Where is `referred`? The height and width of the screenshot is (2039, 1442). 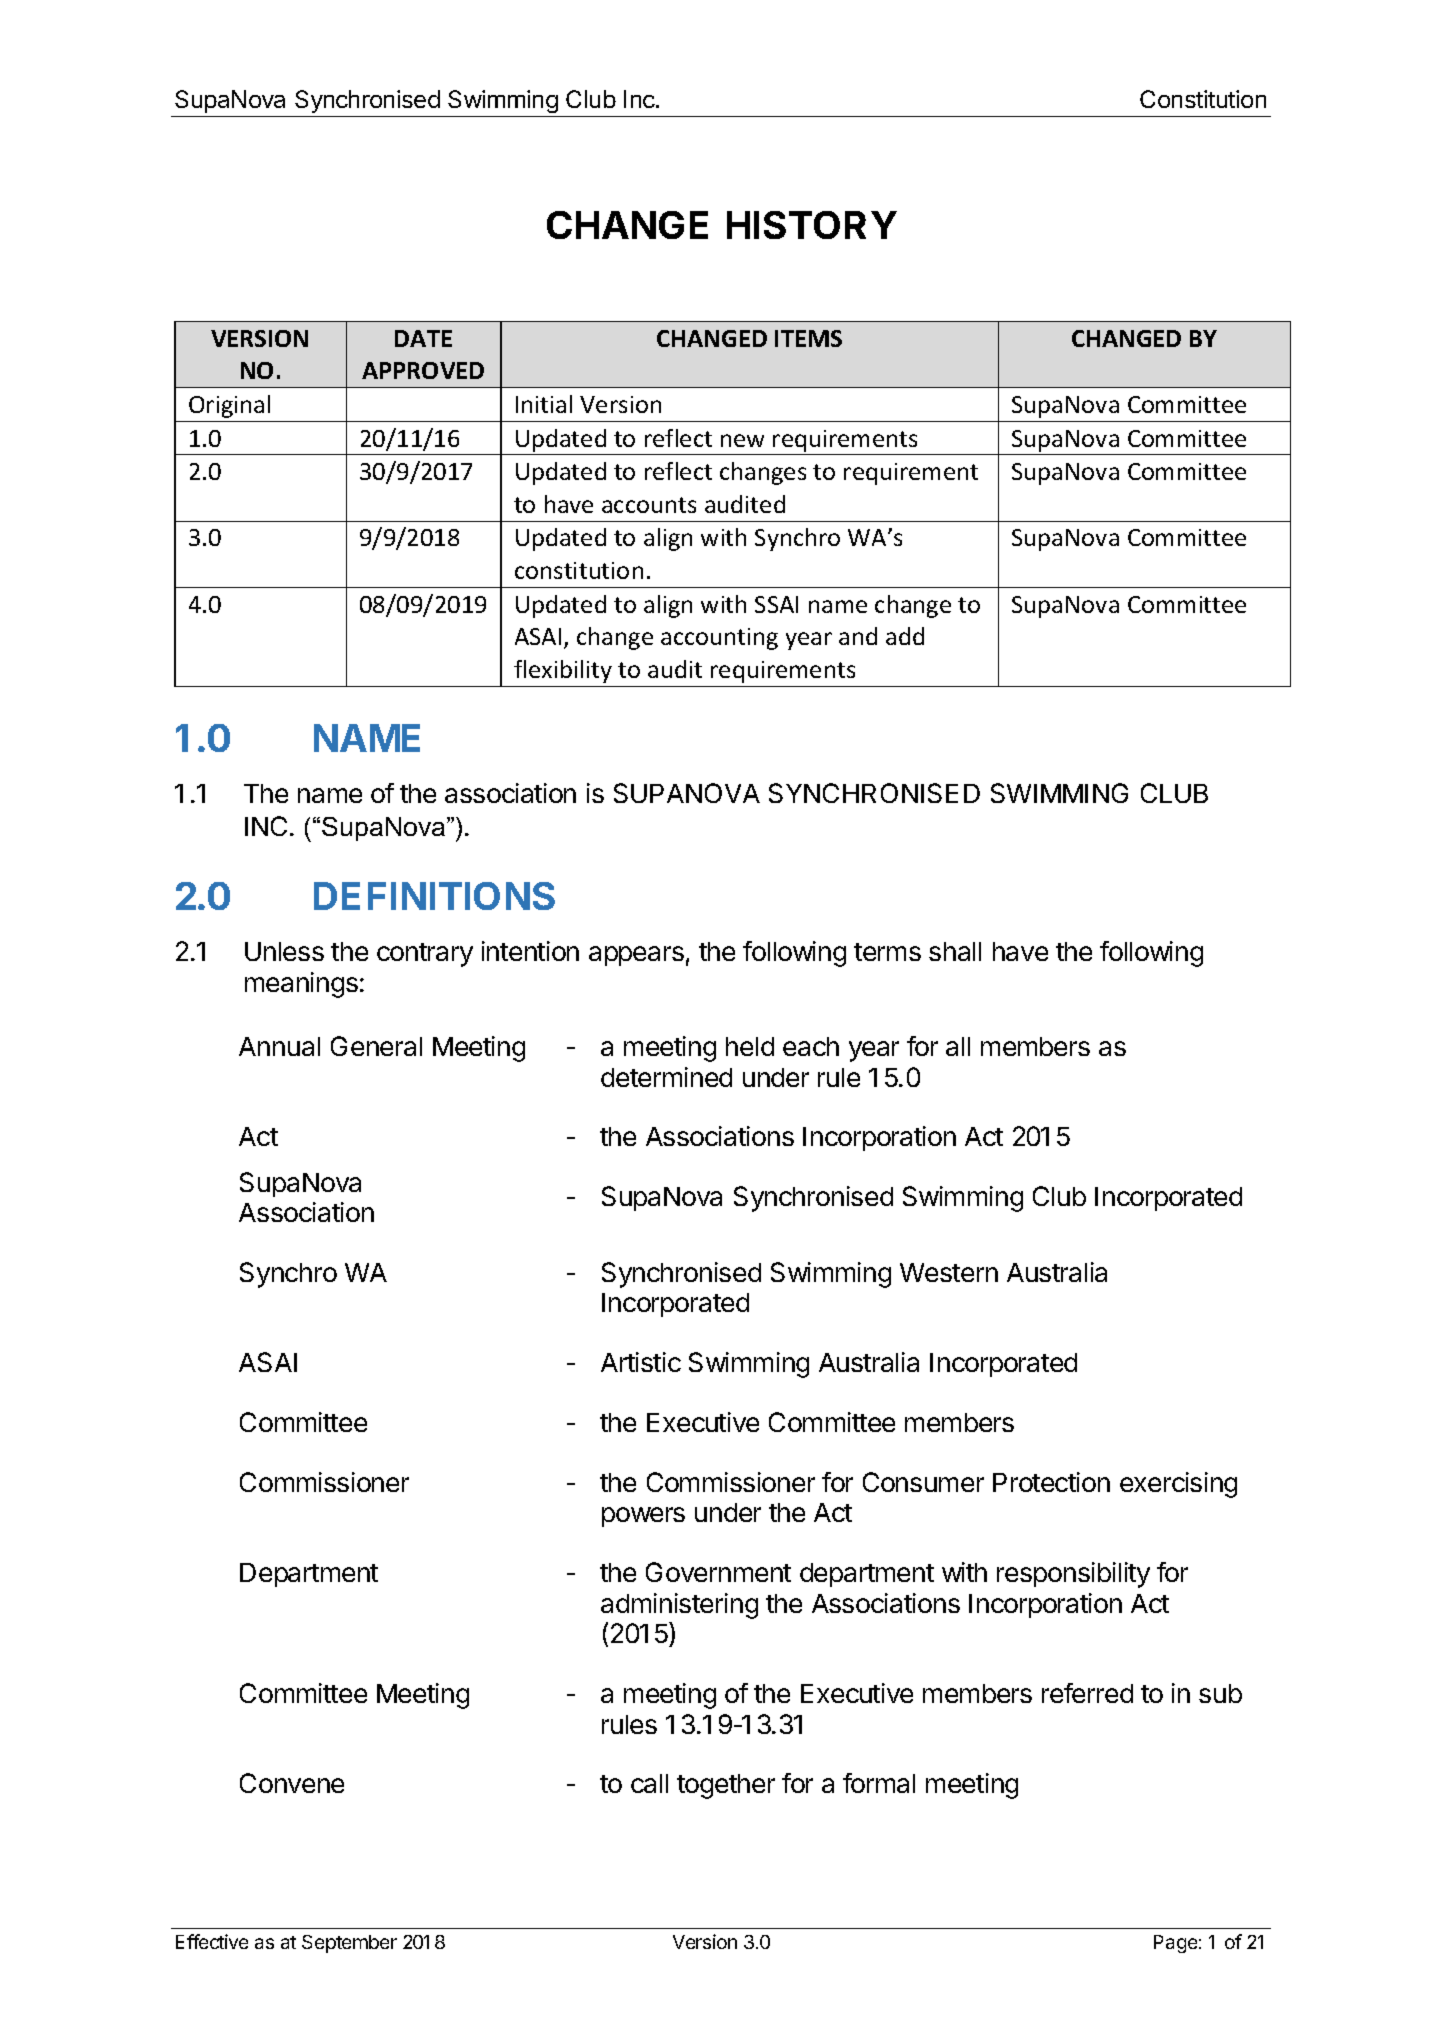
referred is located at coordinates (1087, 1693).
